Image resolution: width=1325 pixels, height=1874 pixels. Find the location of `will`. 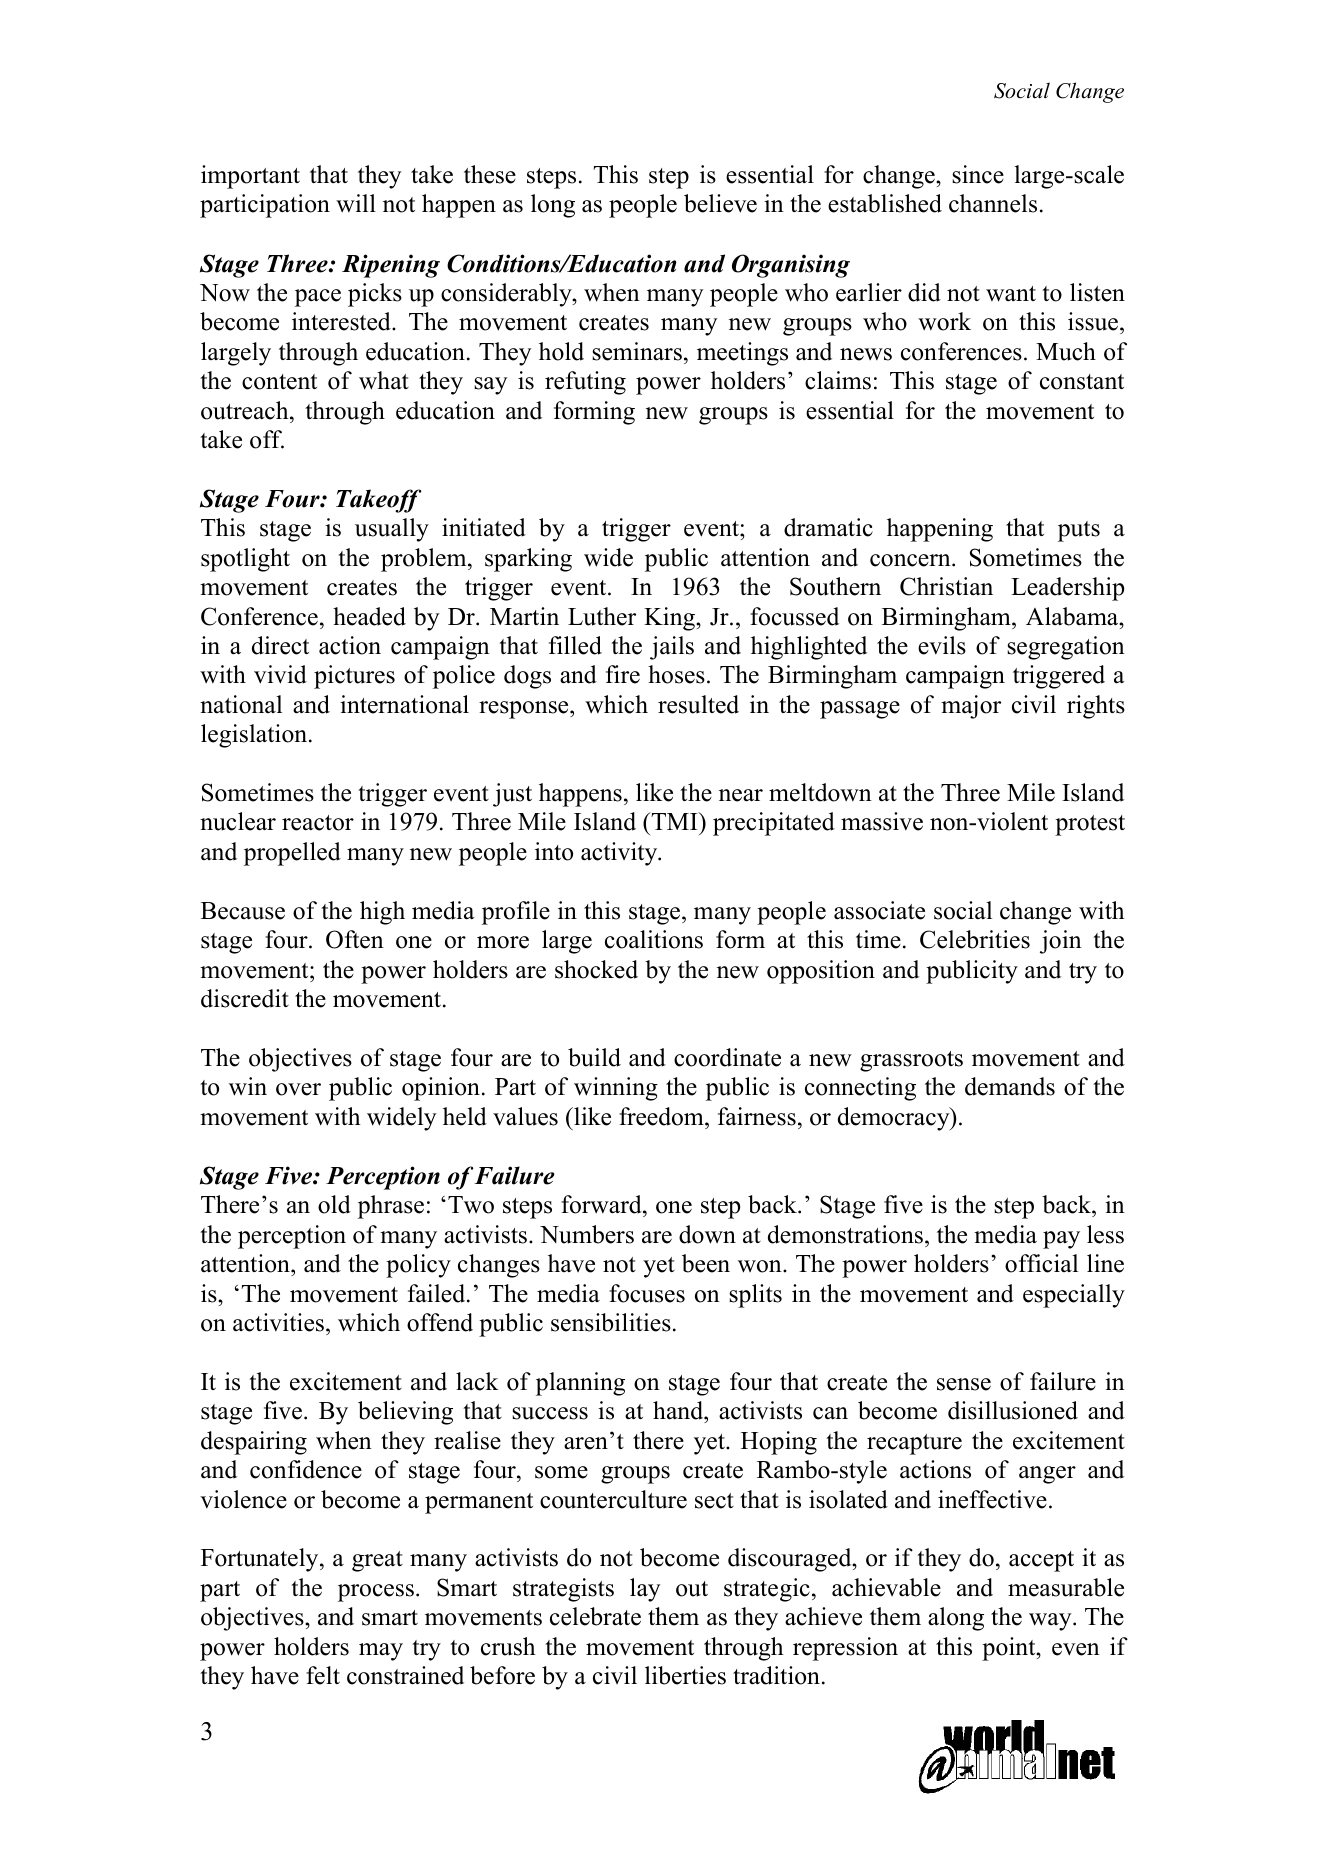

will is located at coordinates (356, 203).
